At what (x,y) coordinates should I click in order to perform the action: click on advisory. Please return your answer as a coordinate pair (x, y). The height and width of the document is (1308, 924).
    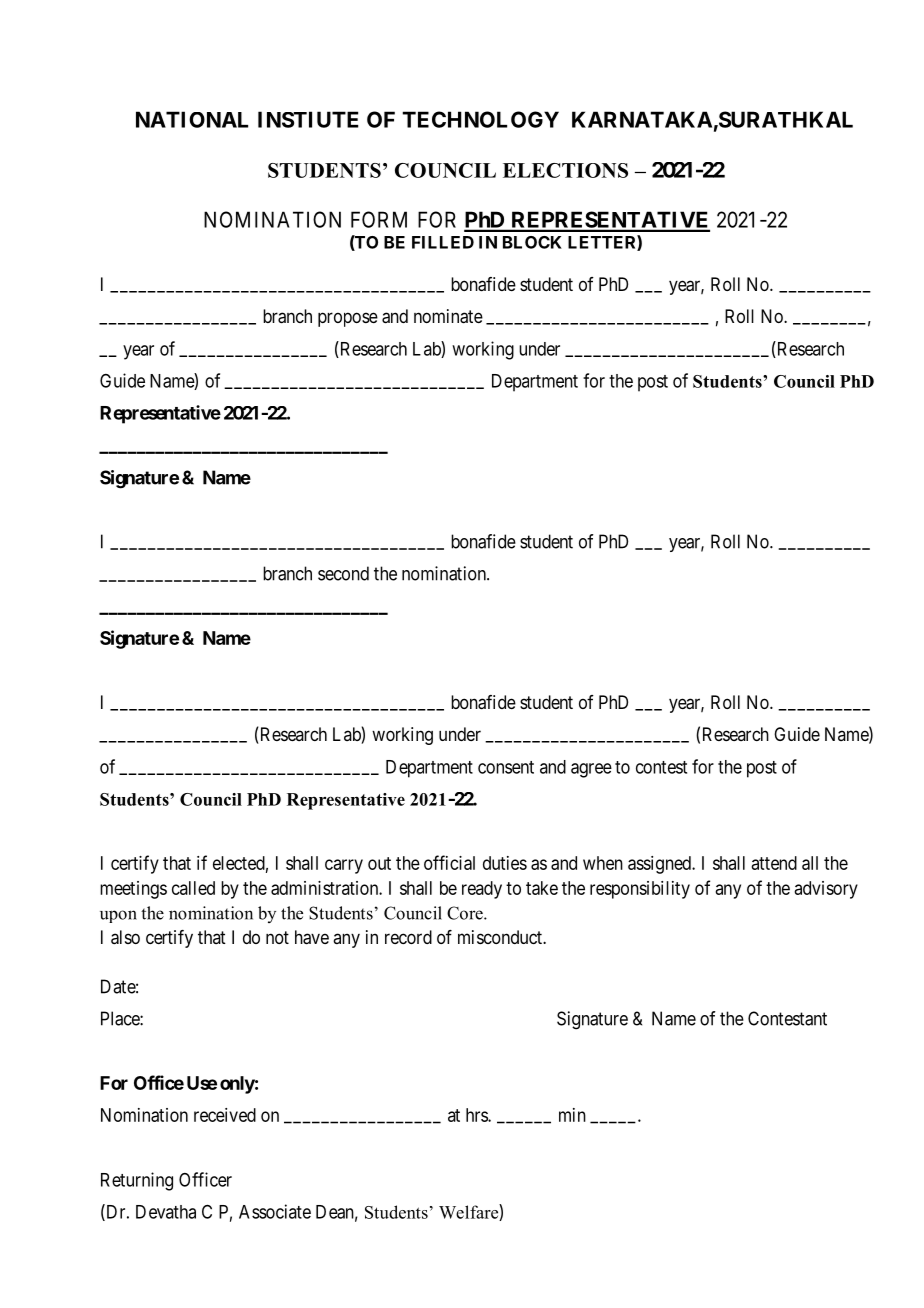
    Looking at the image, I should click on (826, 890).
